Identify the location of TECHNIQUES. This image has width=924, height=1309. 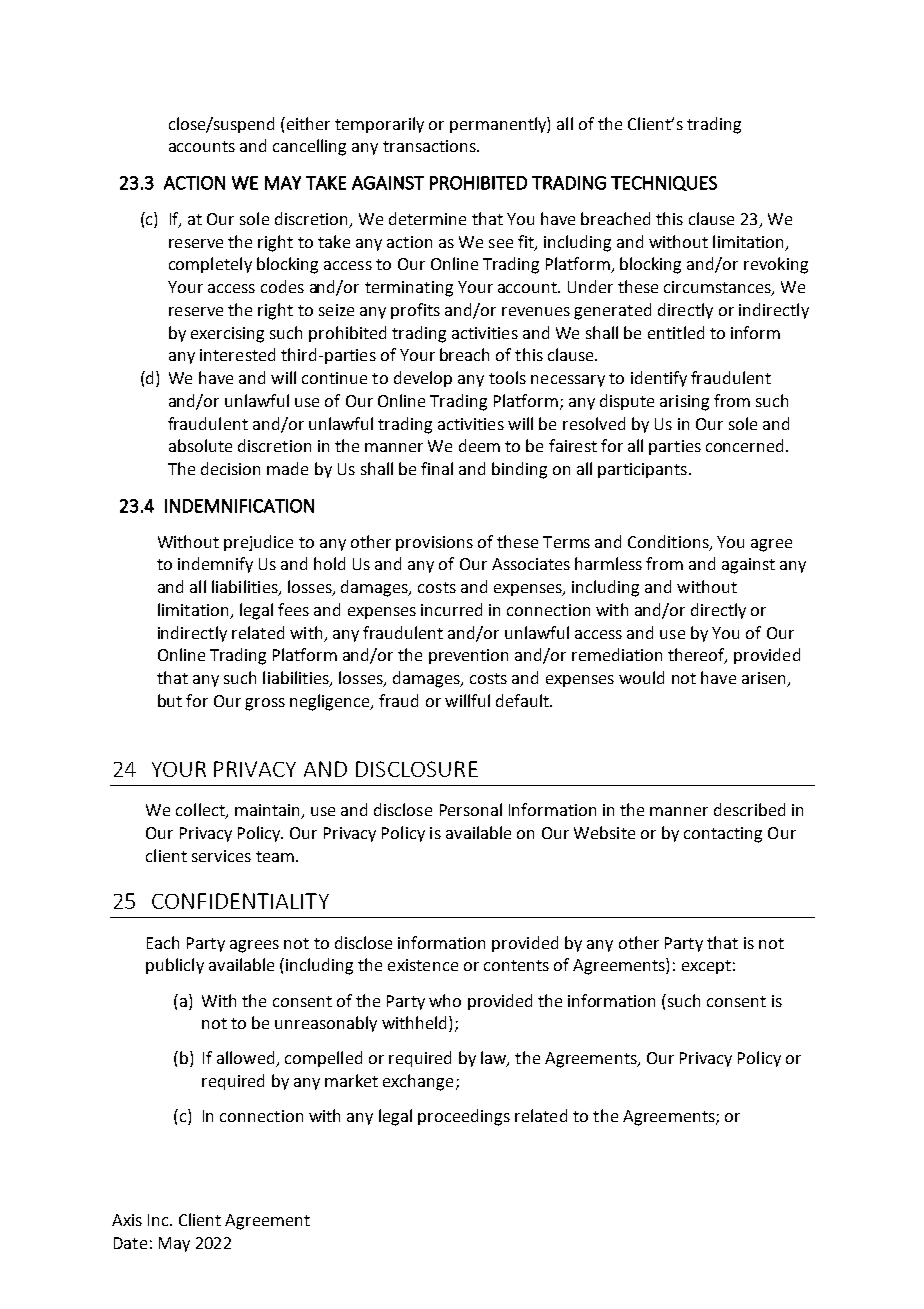
(664, 183).
